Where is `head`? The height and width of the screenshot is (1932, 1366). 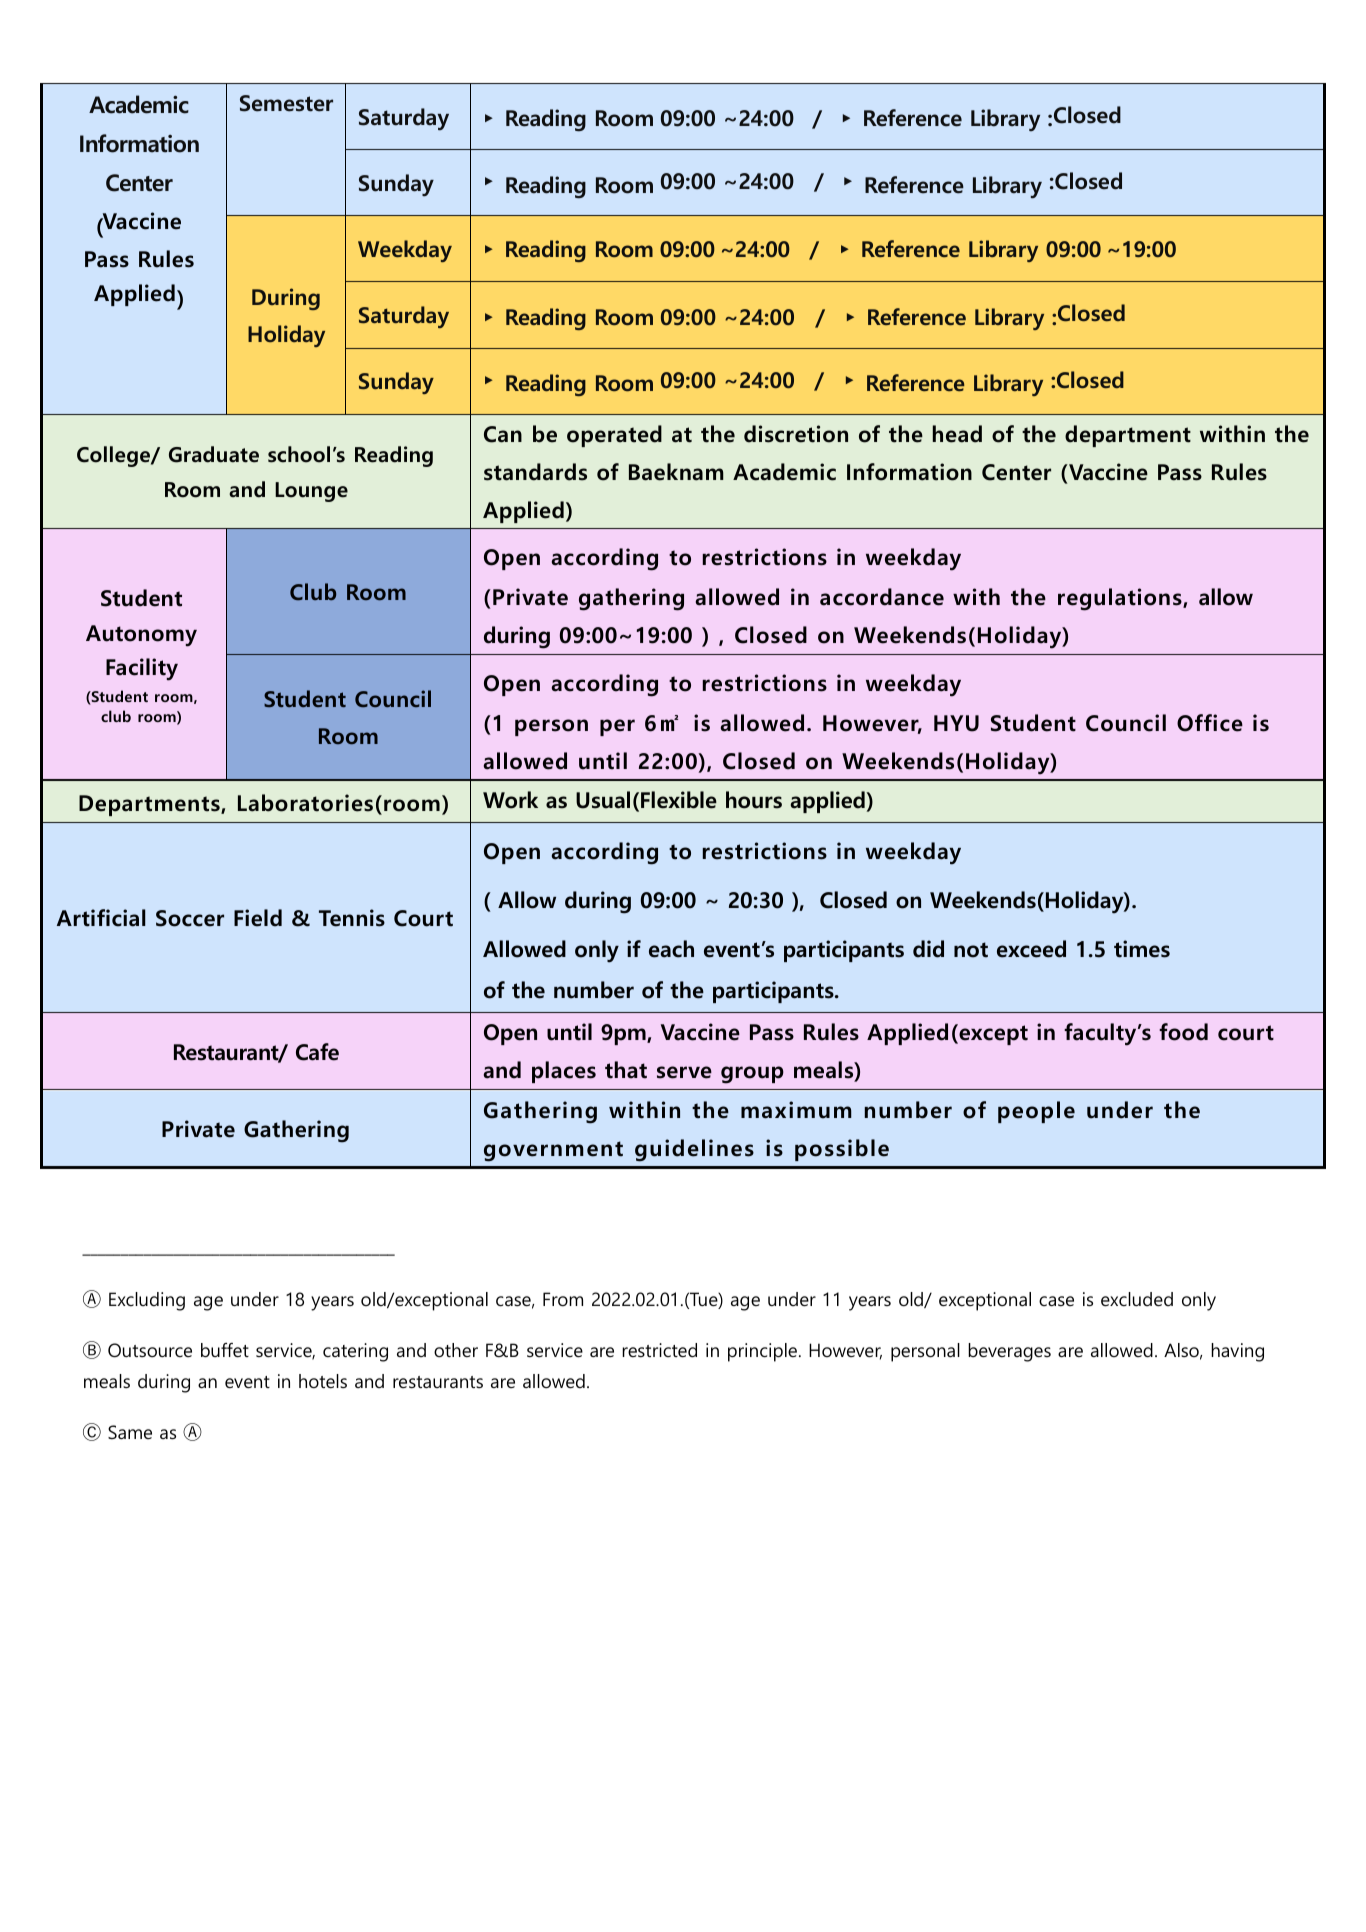
head is located at coordinates (957, 434).
